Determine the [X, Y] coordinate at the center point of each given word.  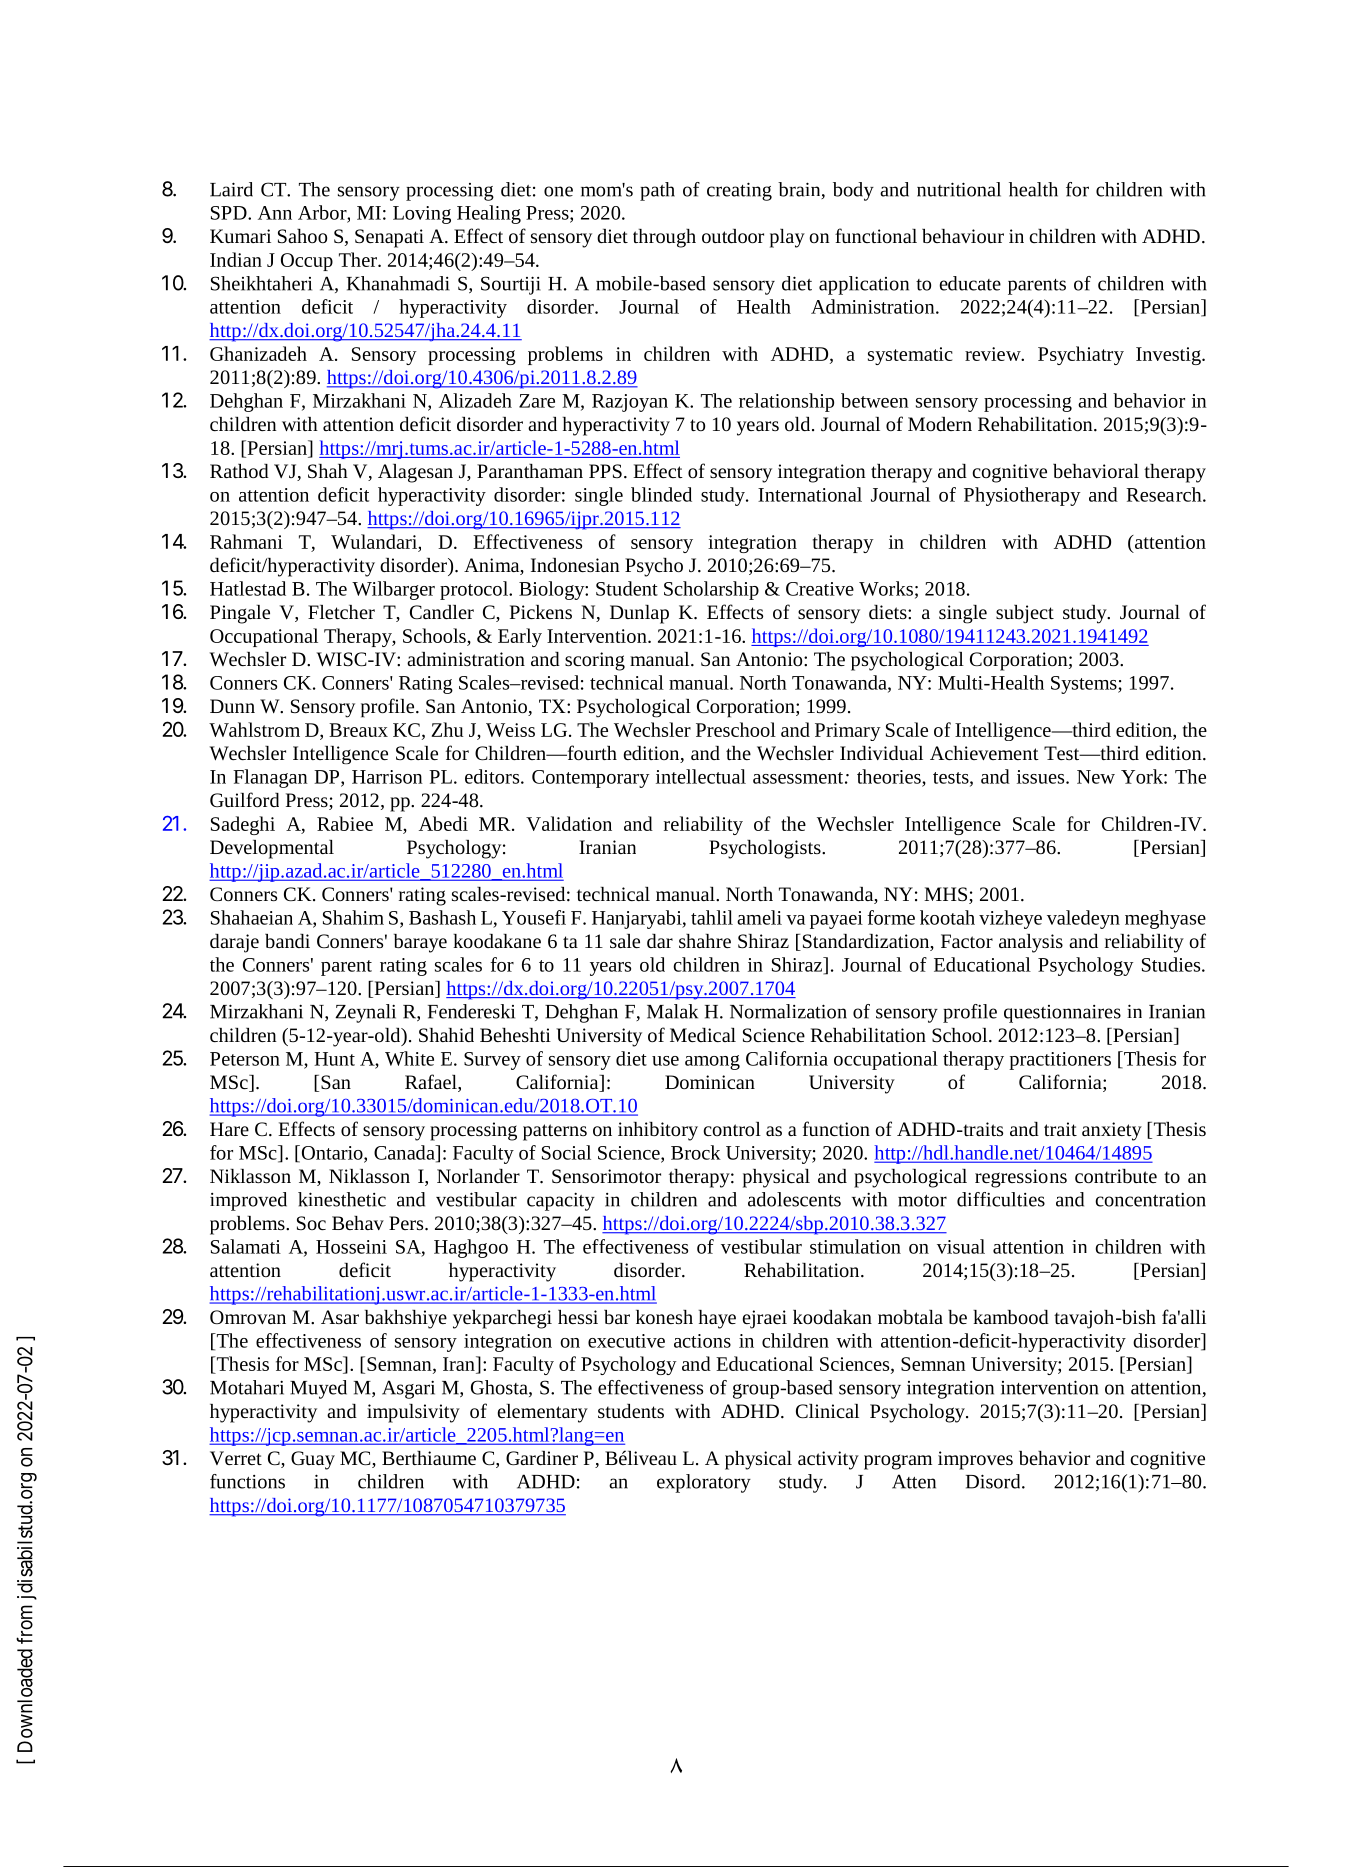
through [664, 238]
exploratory [704, 1483]
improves [975, 1460]
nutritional [959, 189]
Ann [275, 213]
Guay [313, 1460]
